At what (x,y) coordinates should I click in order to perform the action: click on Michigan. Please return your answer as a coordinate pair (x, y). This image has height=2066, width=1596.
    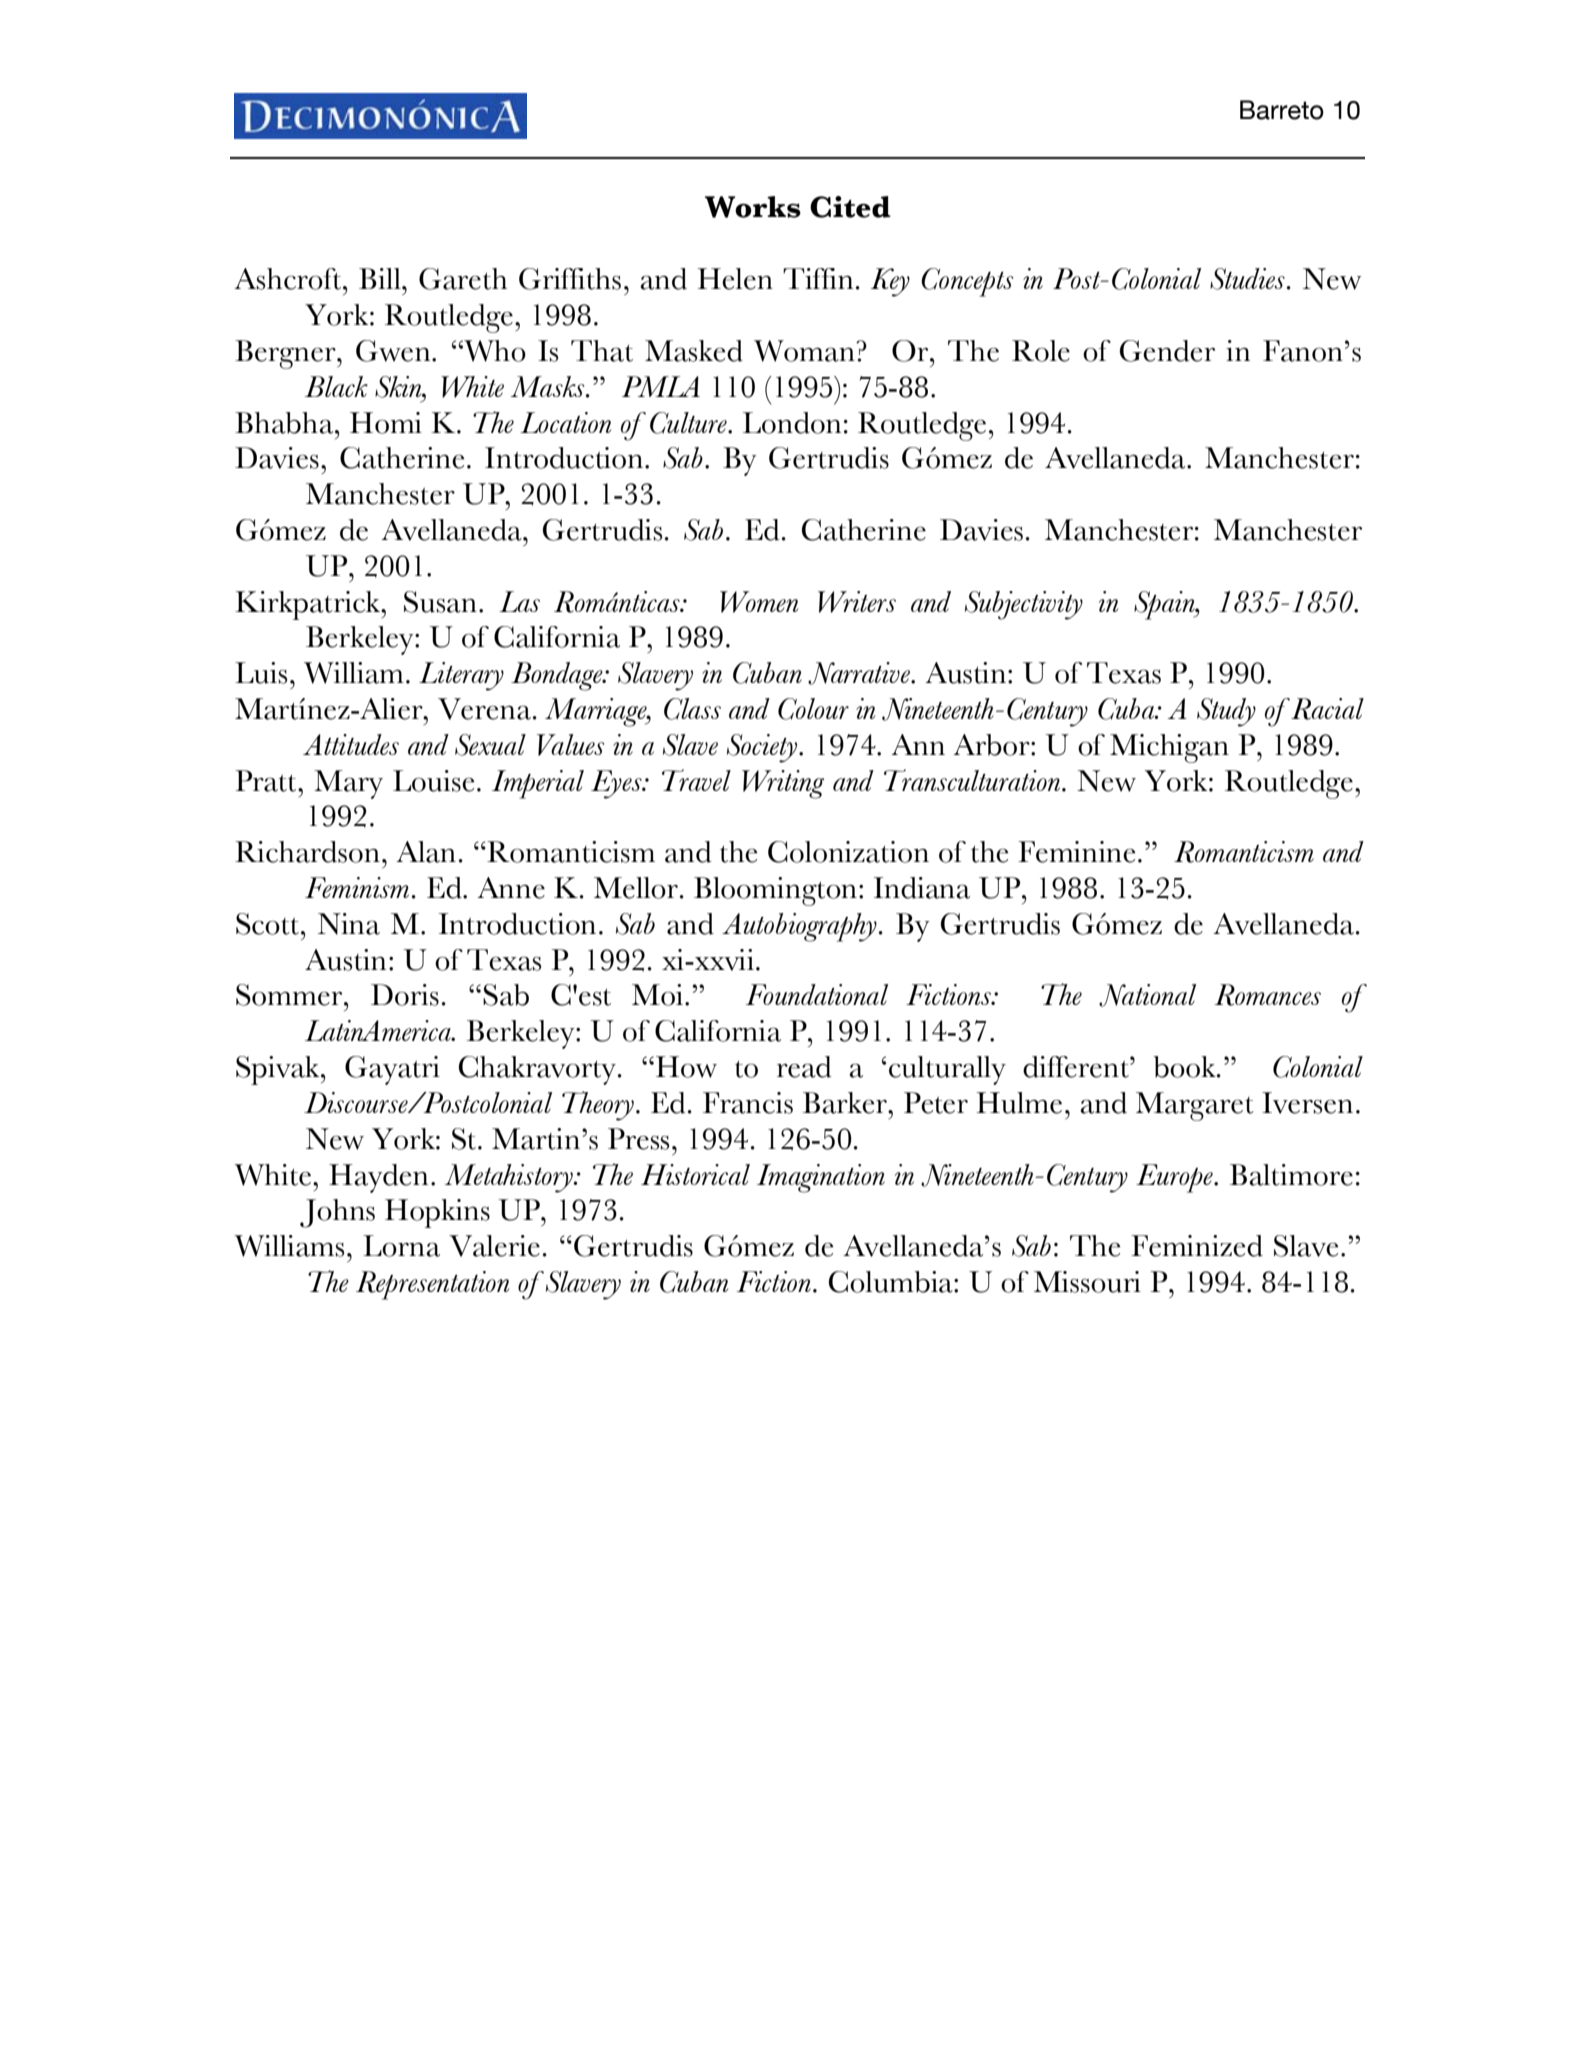
    Looking at the image, I should click on (1169, 748).
